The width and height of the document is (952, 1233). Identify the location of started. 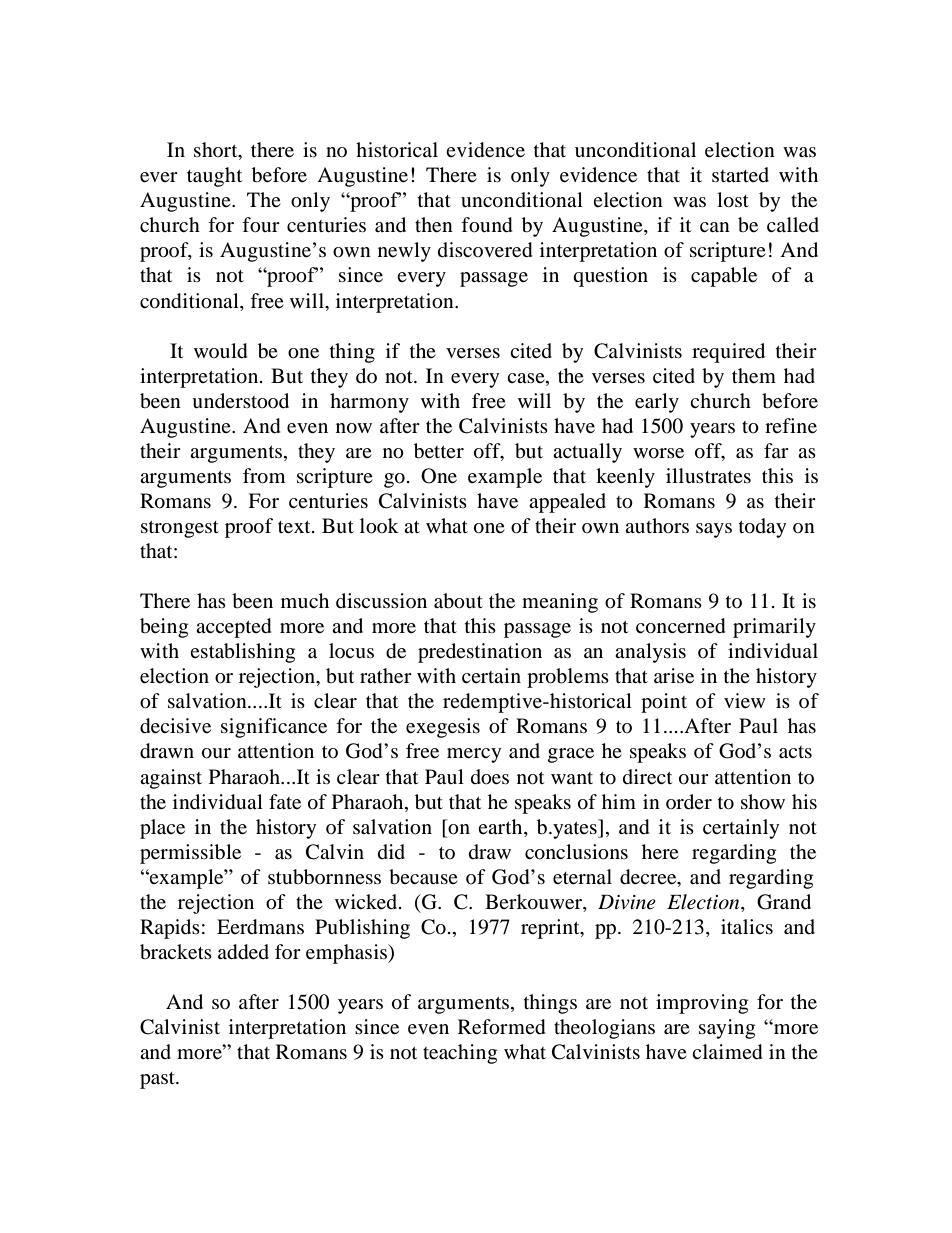
(740, 175).
